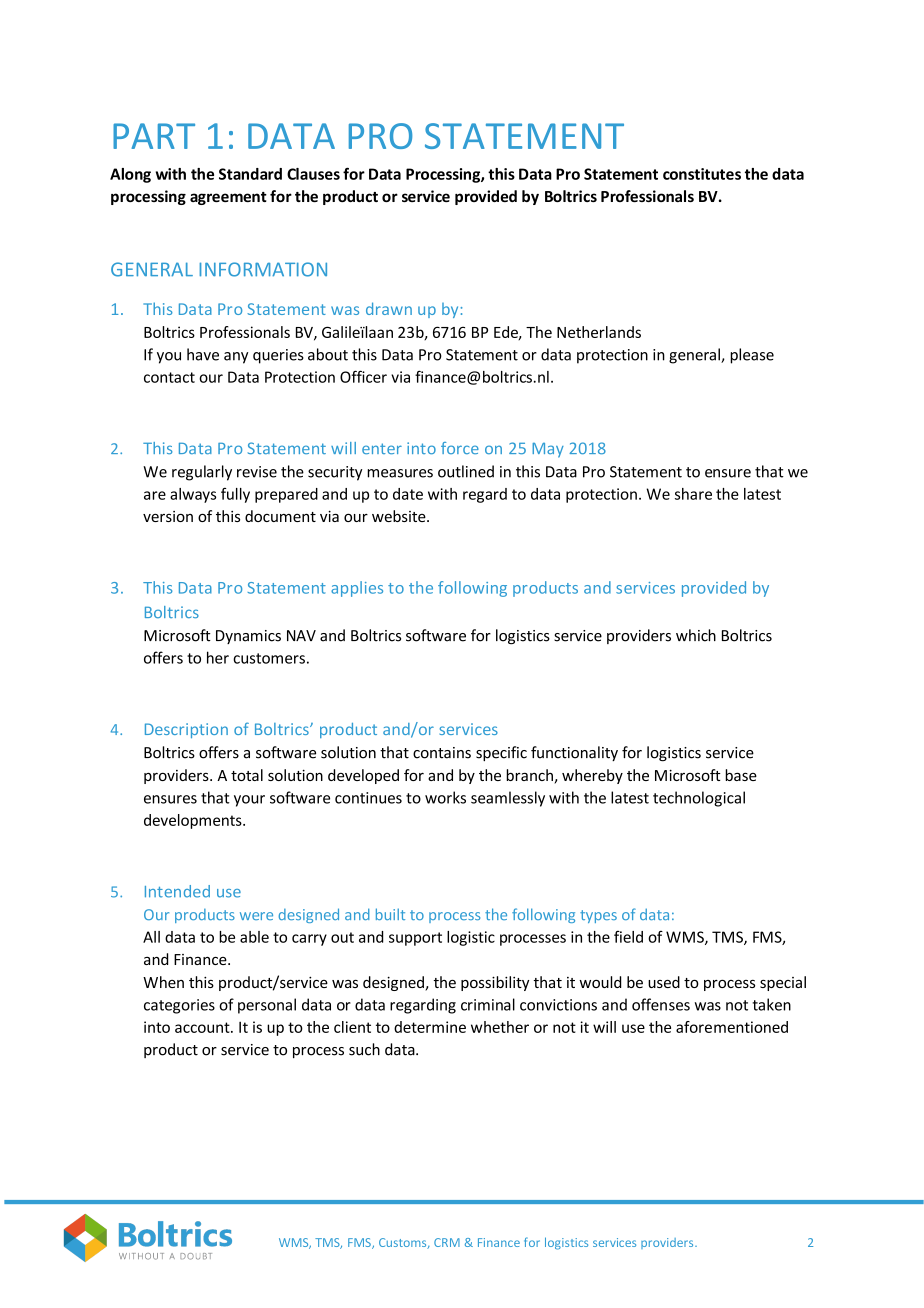  What do you see at coordinates (702, 174) in the image?
I see `constitutes` at bounding box center [702, 174].
